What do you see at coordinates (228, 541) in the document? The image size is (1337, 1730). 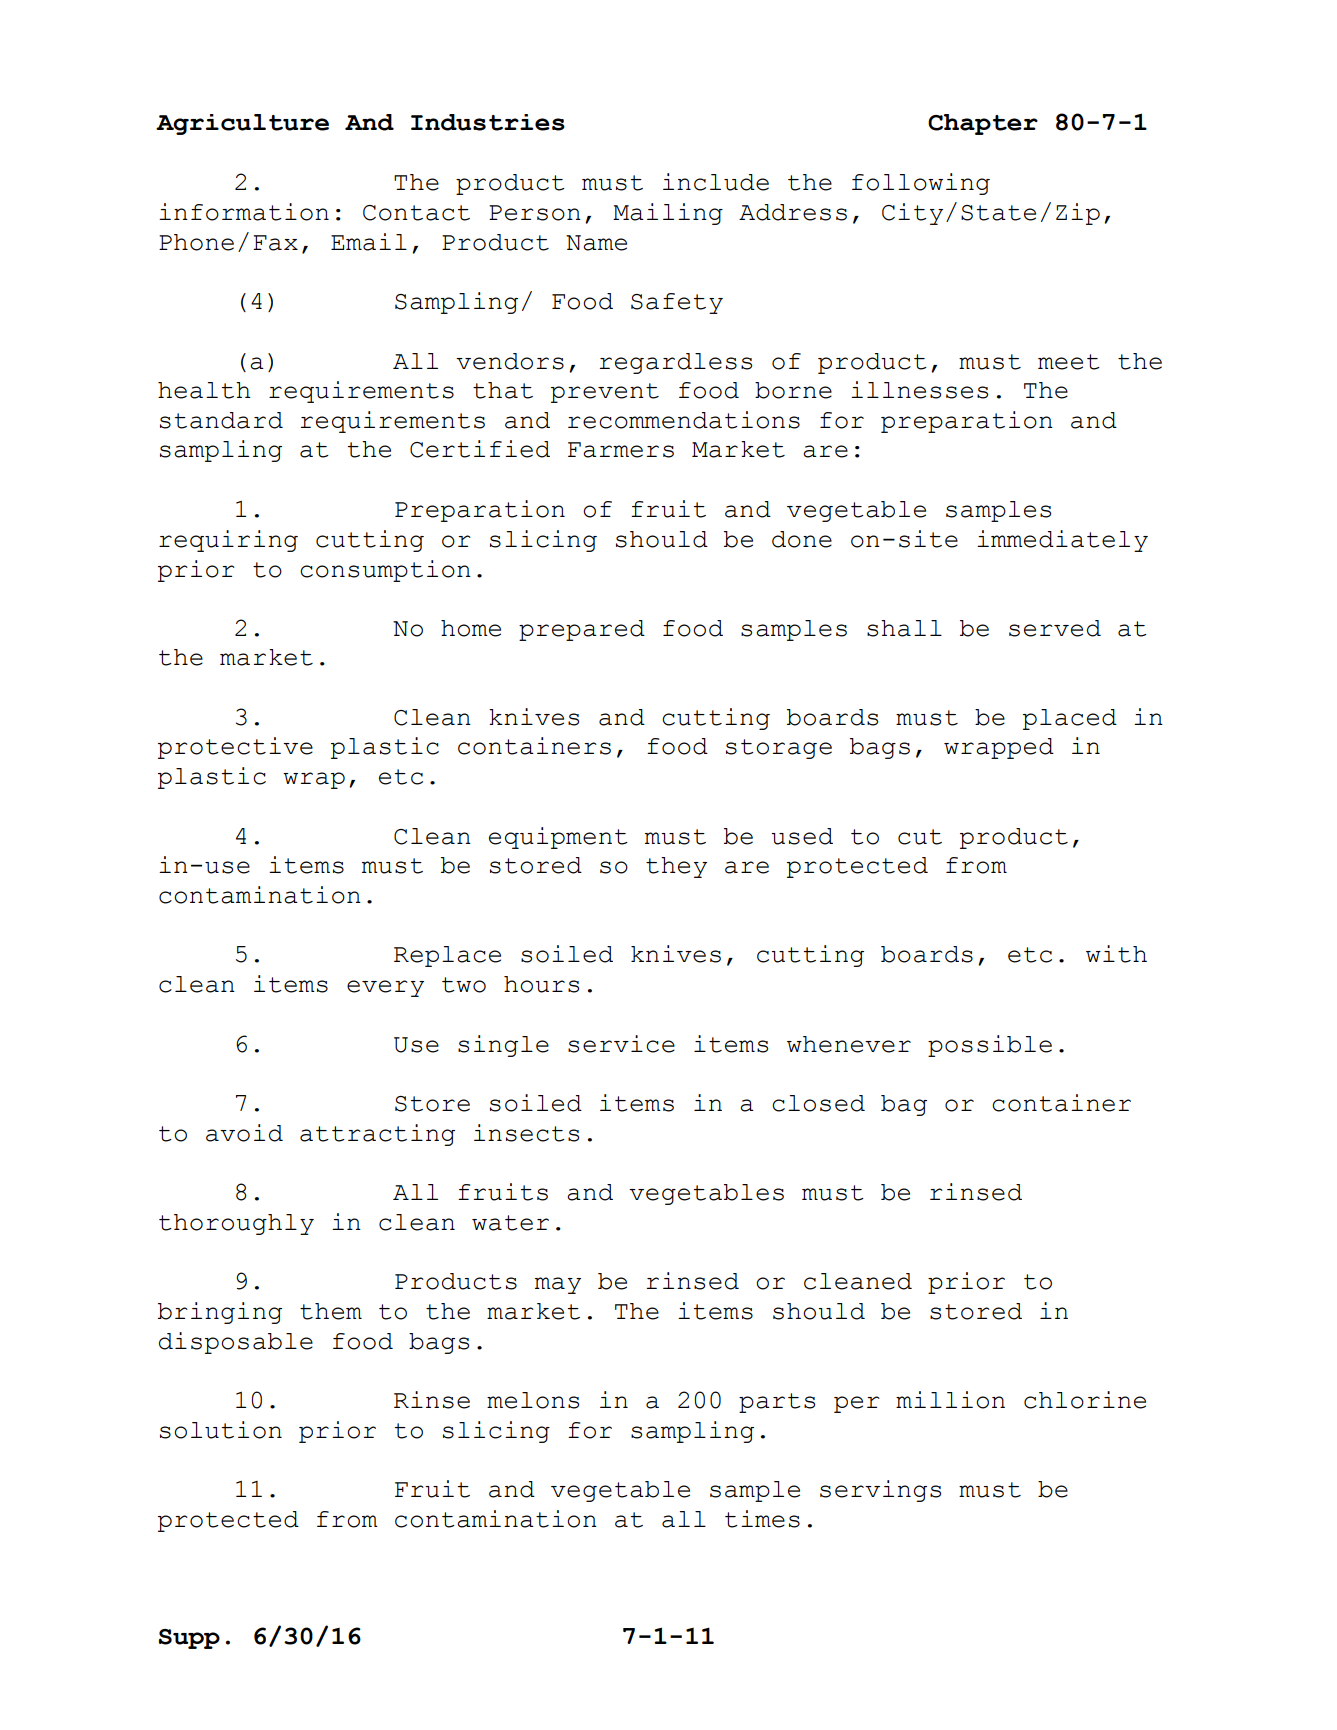 I see `requiring` at bounding box center [228, 541].
